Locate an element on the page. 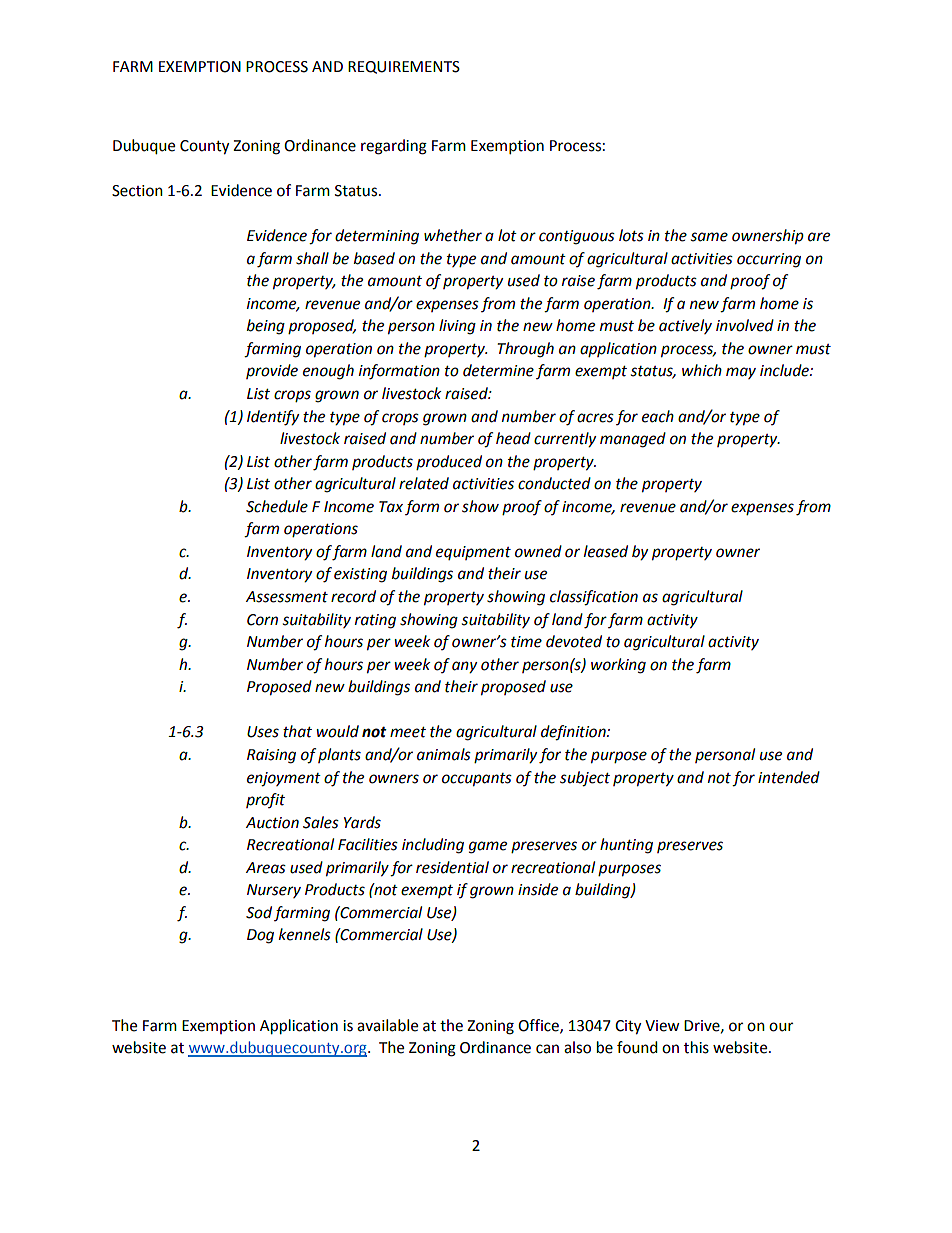 This image has height=1233, width=952. intended is located at coordinates (789, 777).
